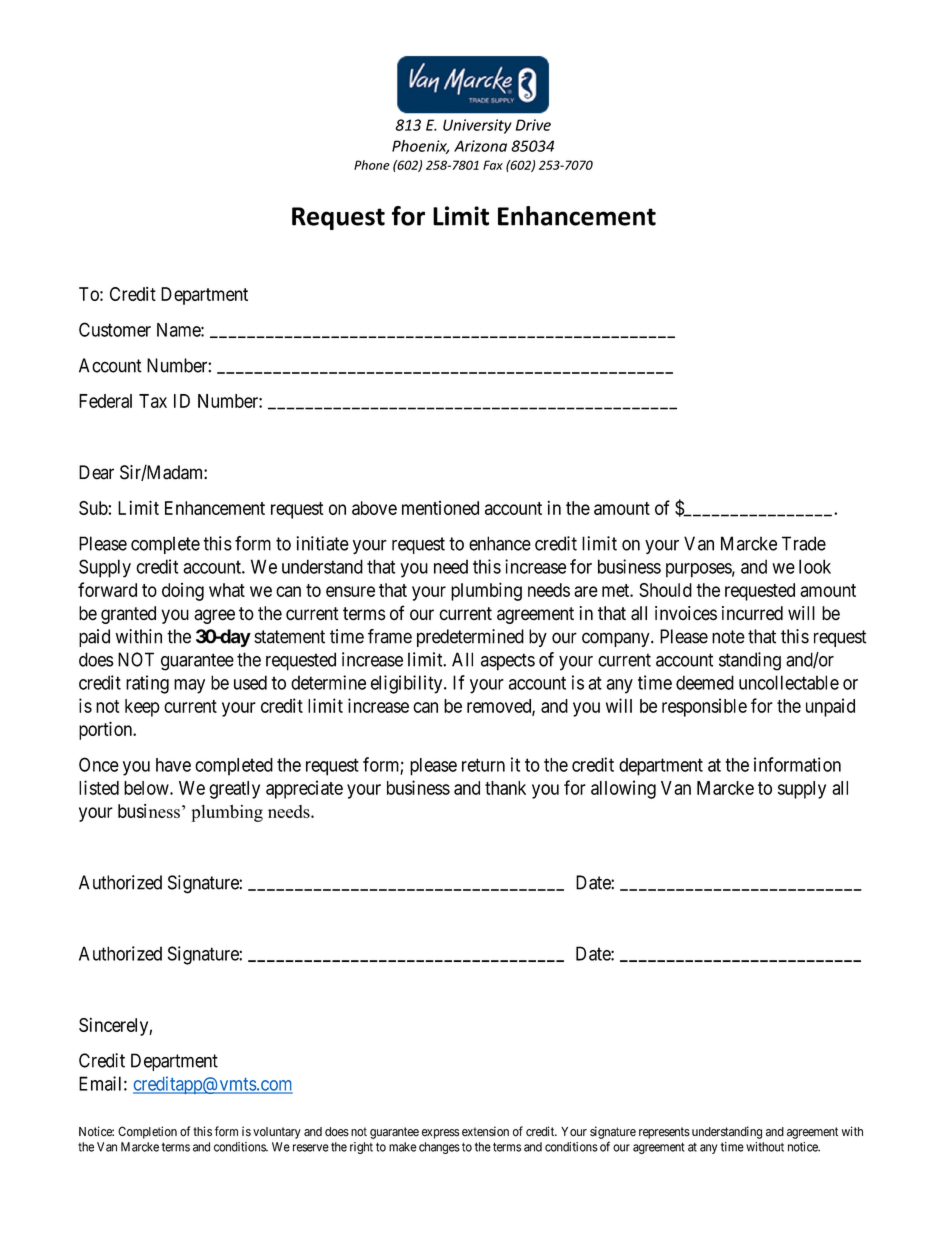 The image size is (952, 1233). What do you see at coordinates (533, 125) in the screenshot?
I see `Drive` at bounding box center [533, 125].
